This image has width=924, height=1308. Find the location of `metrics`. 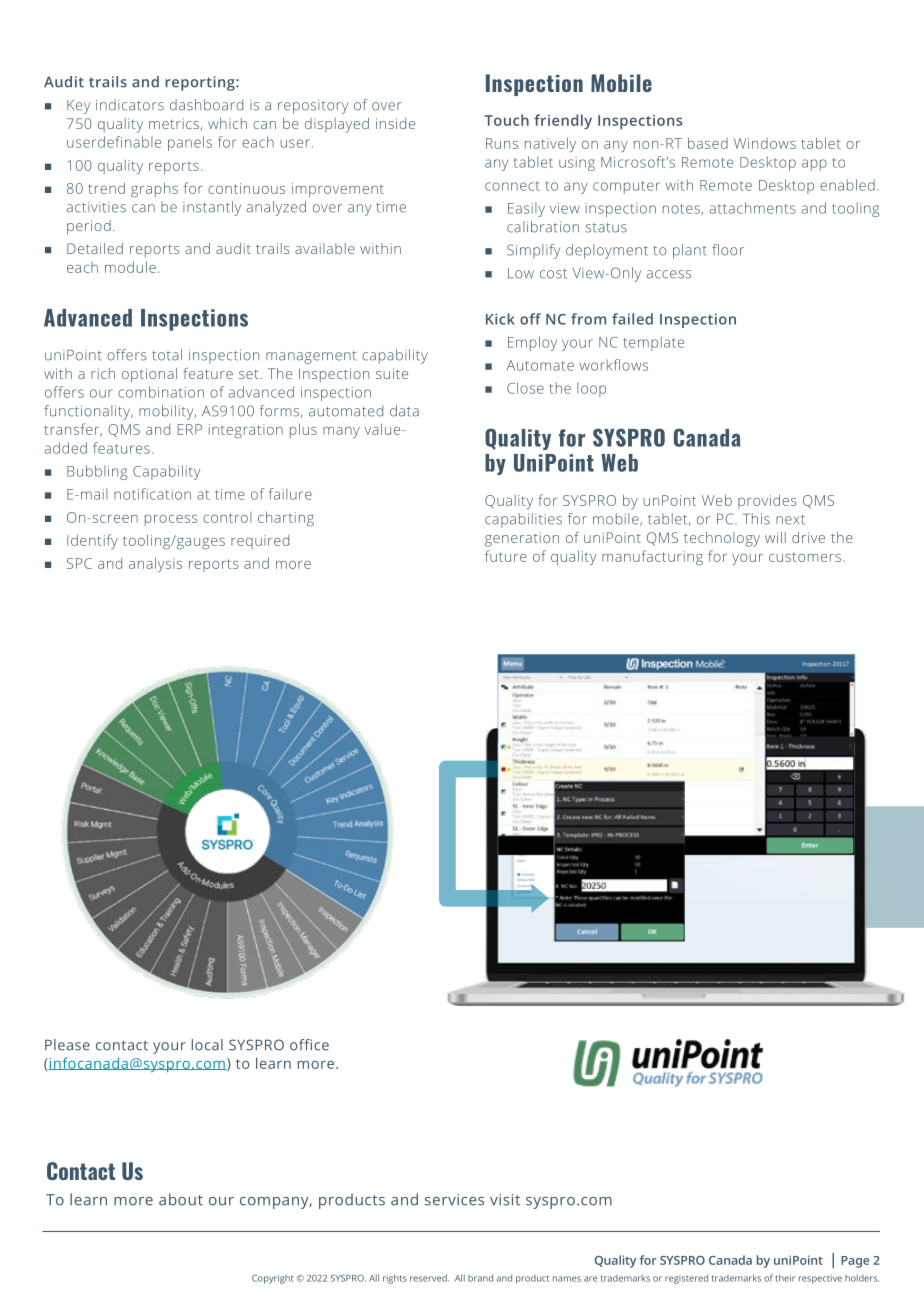

metrics is located at coordinates (175, 124).
